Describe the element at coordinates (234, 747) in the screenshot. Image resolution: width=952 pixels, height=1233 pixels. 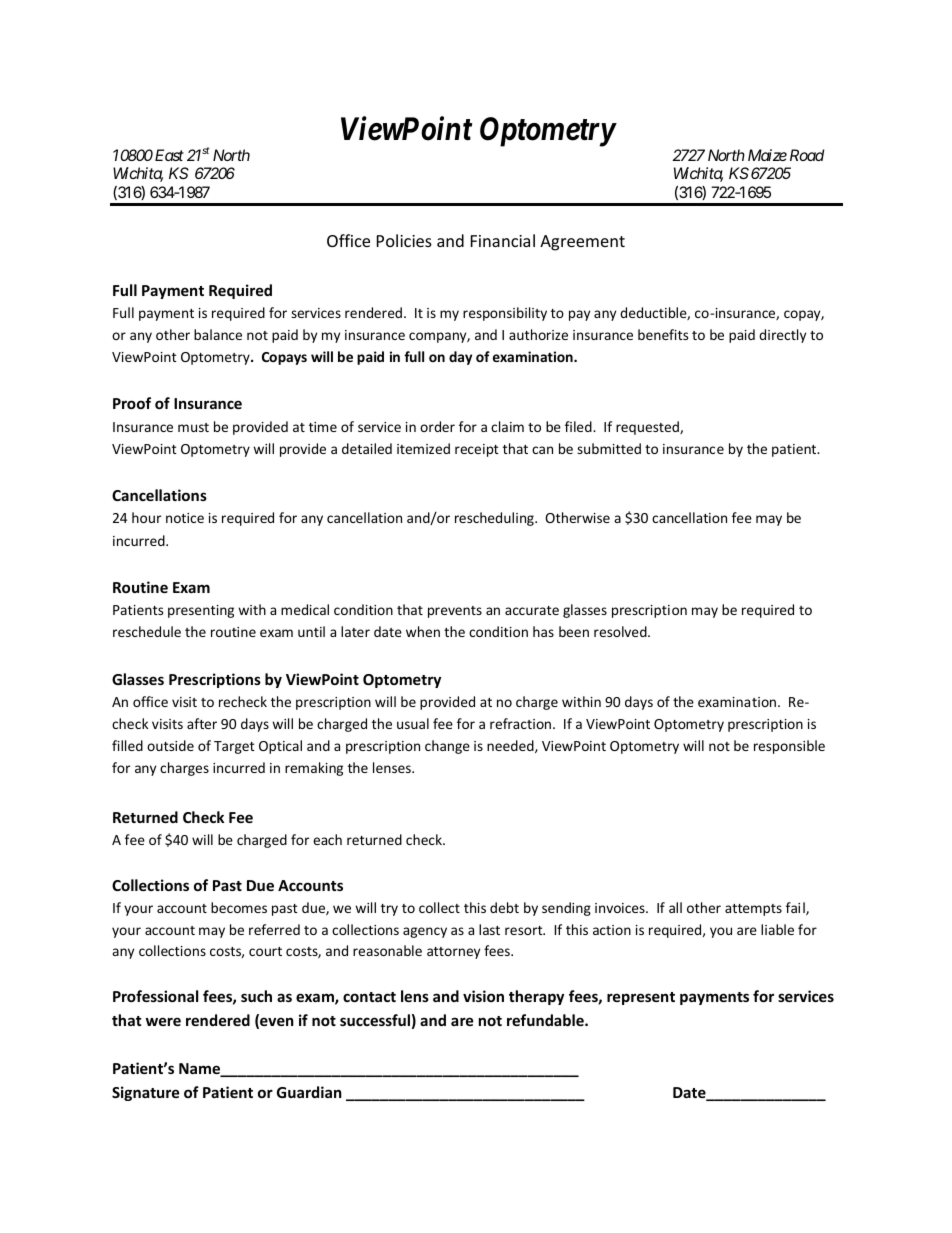
I see `Target` at that location.
